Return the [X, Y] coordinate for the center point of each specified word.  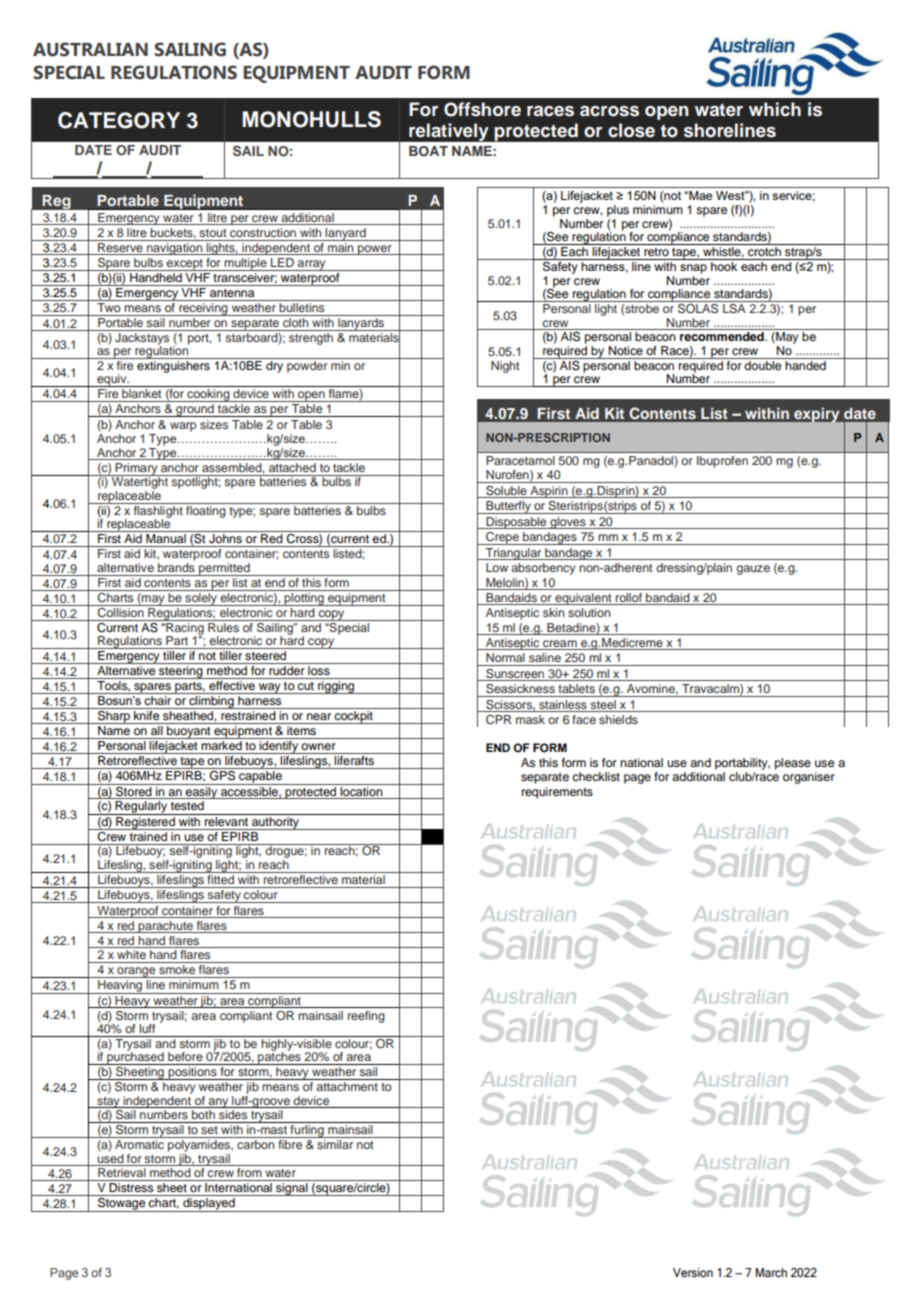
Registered [145, 822]
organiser [809, 778]
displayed [209, 1205]
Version [693, 1272]
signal [292, 1189]
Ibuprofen [722, 462]
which [775, 109]
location [362, 790]
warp [183, 427]
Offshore [482, 109]
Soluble [506, 492]
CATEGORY [119, 120]
